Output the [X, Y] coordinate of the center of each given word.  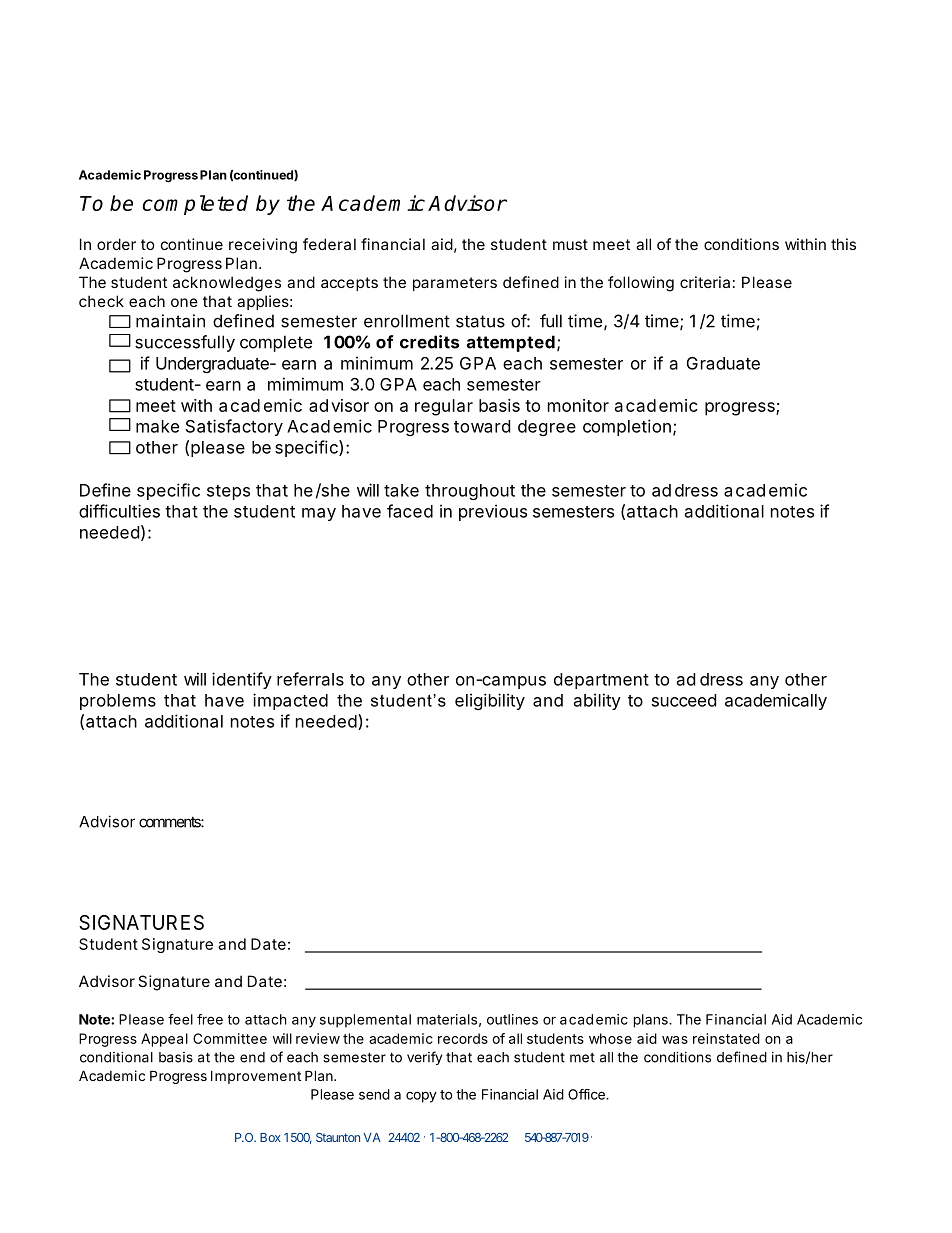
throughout [470, 492]
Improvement [256, 1077]
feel [180, 1019]
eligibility [490, 701]
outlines [512, 1019]
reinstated [726, 1038]
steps [228, 492]
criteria [705, 282]
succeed [684, 700]
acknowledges [227, 284]
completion [627, 427]
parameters [455, 284]
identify [242, 680]
